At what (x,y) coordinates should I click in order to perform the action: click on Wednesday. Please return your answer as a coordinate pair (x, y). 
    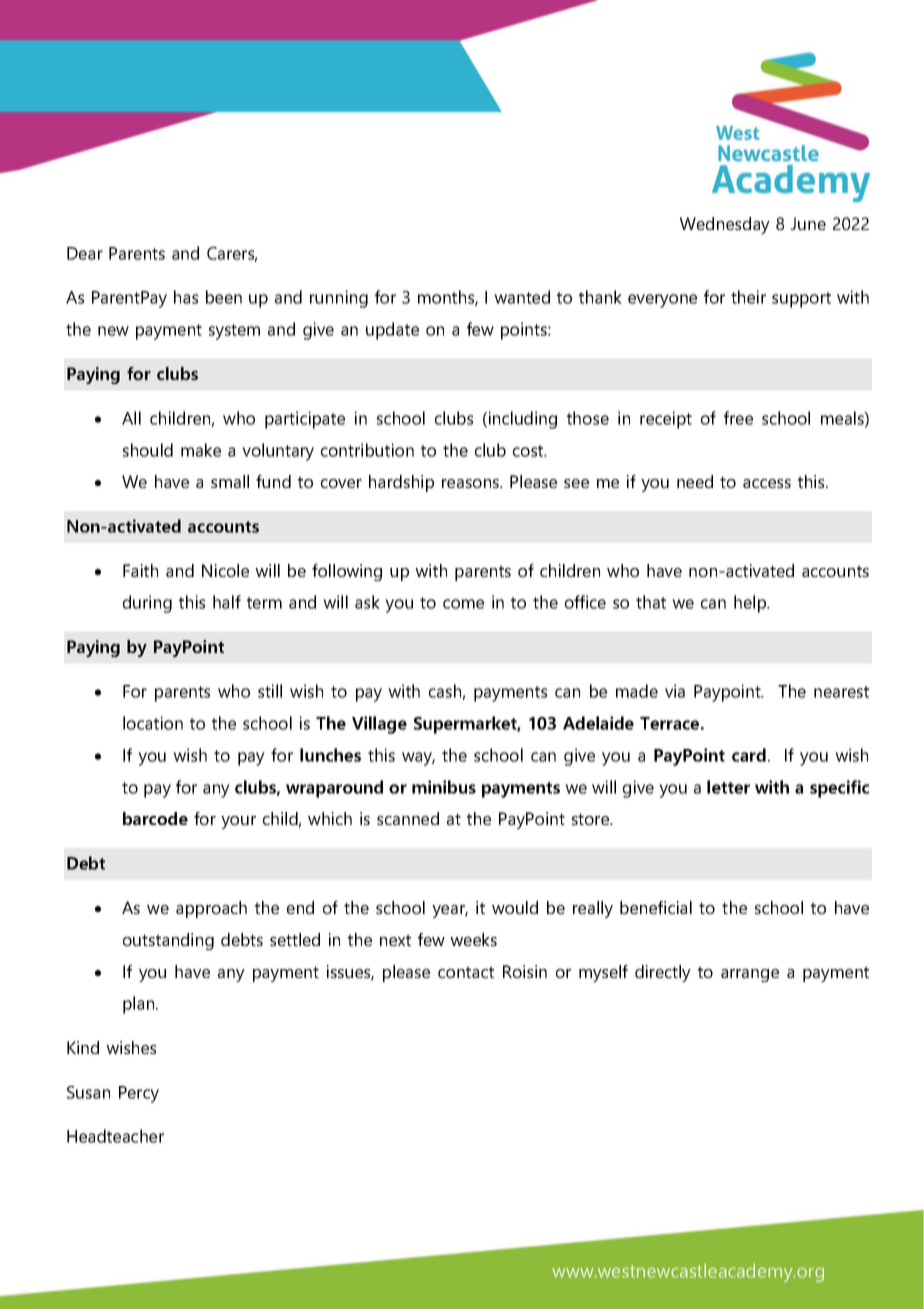
    Looking at the image, I should click on (725, 225).
